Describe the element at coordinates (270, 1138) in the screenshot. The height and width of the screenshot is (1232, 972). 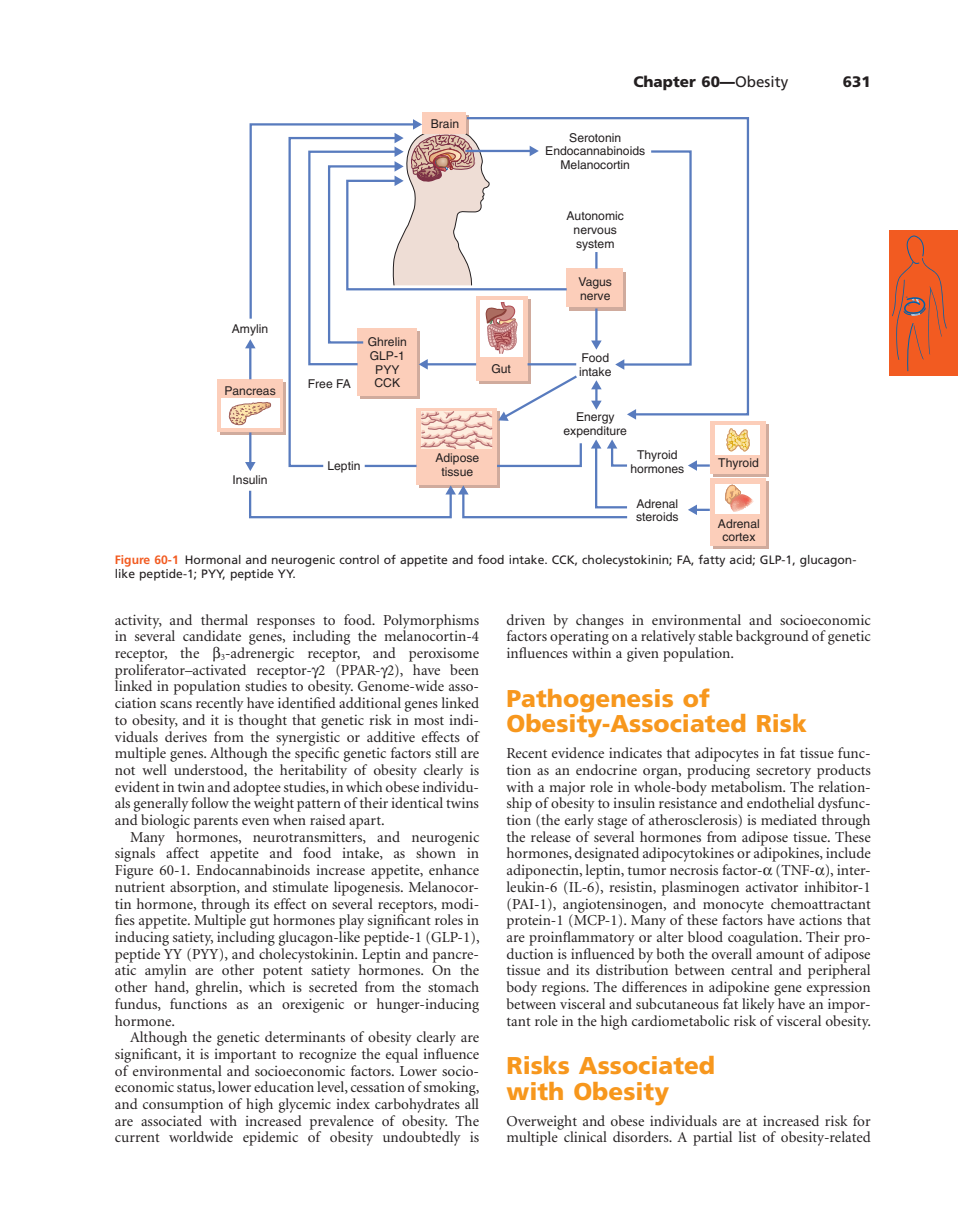
I see `epidemic` at that location.
